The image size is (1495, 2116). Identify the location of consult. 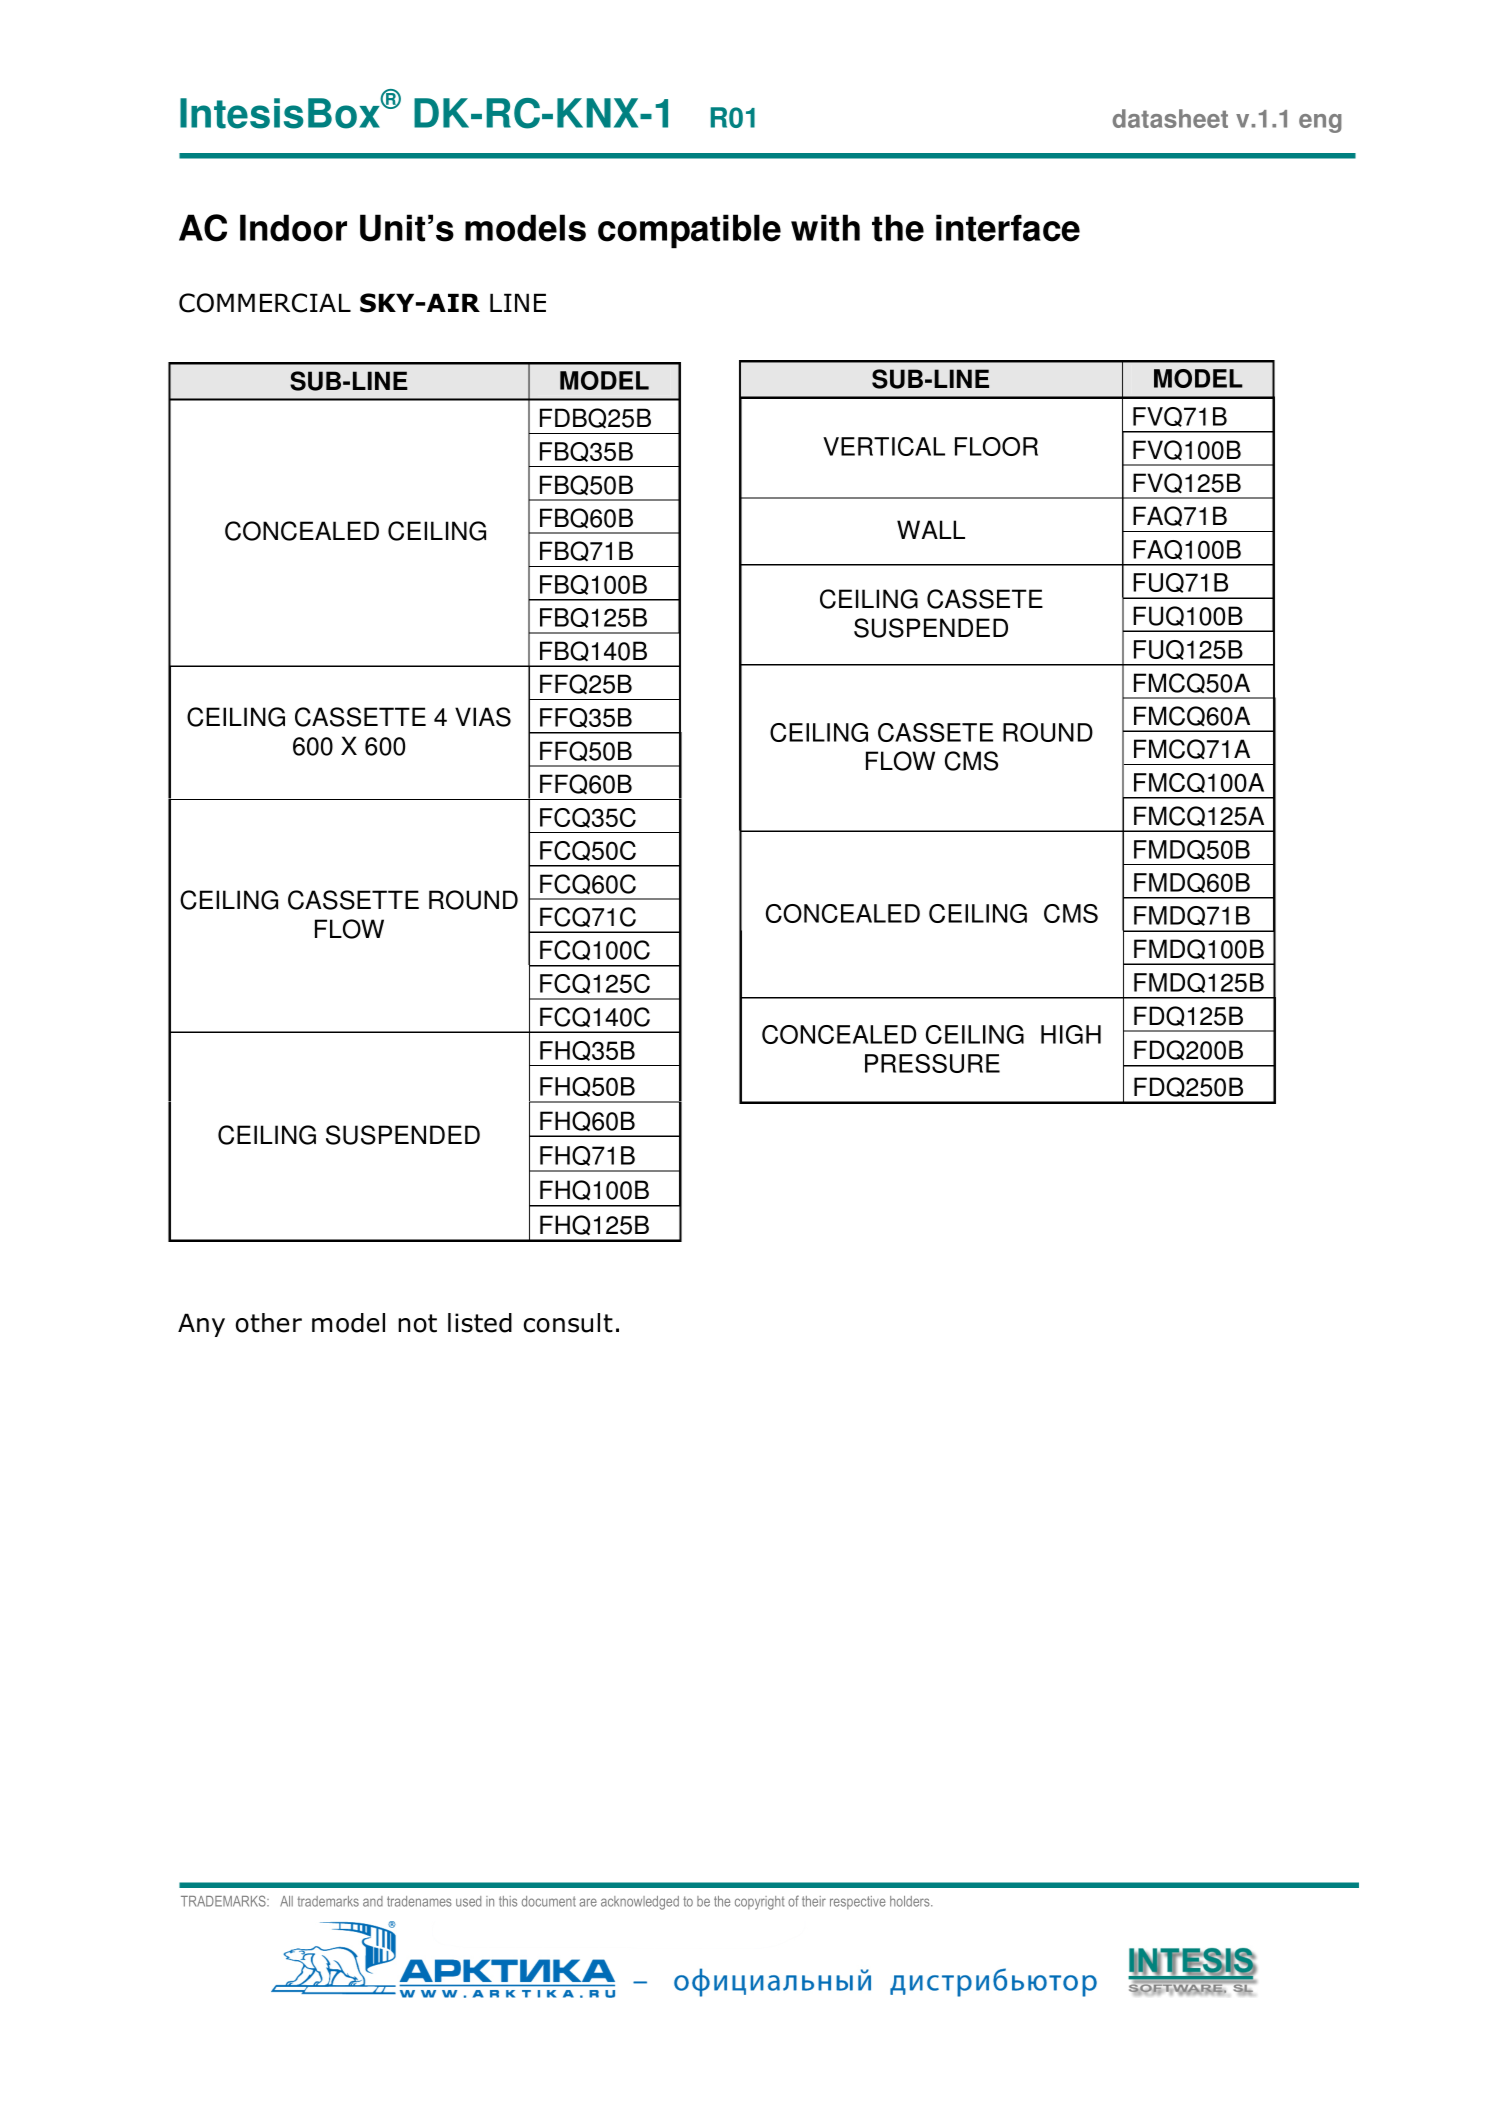
(568, 1323).
